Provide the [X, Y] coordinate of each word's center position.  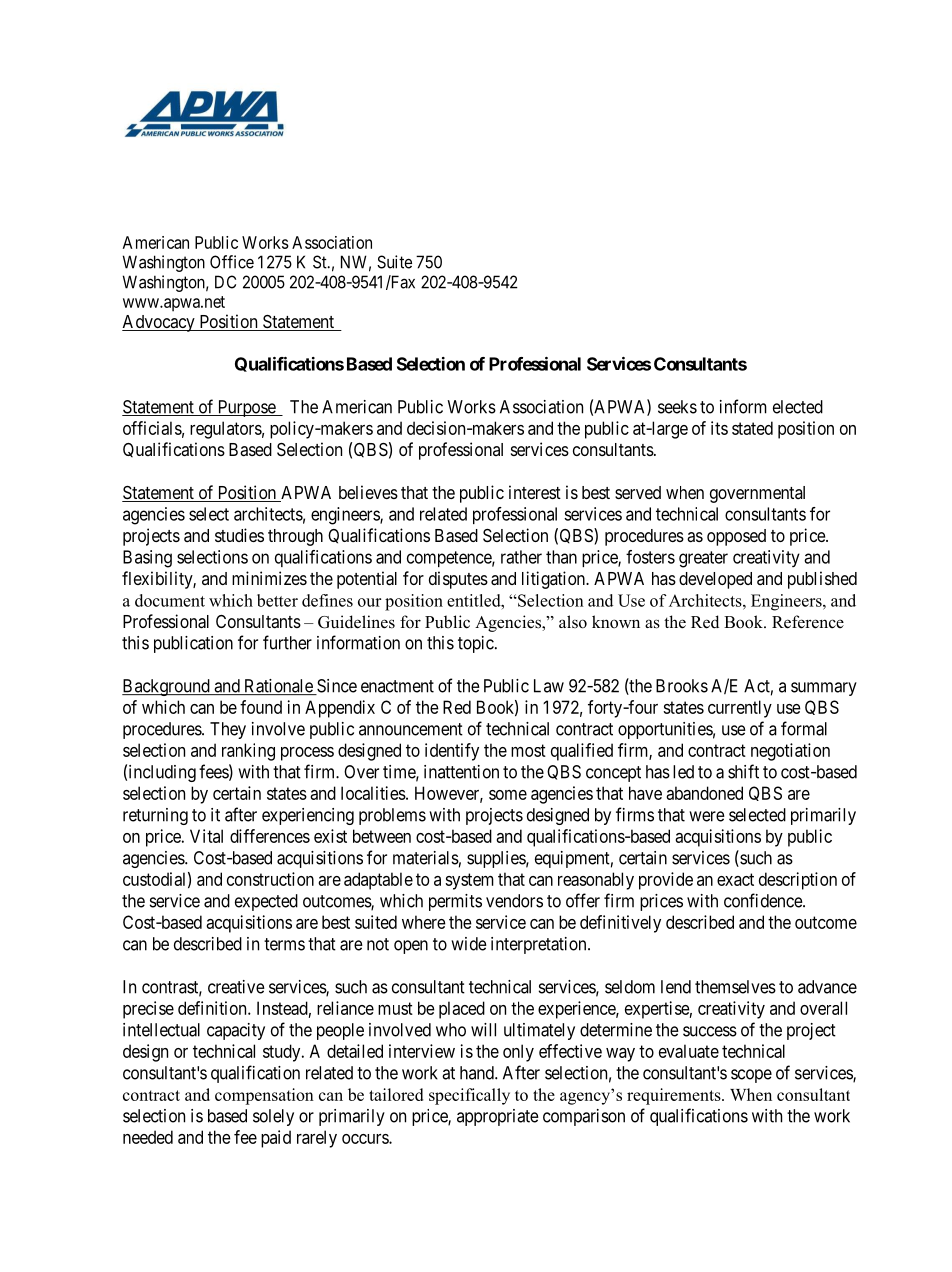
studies [239, 535]
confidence [764, 900]
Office [232, 262]
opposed [736, 537]
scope [751, 1076]
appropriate [498, 1117]
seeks [677, 407]
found [261, 707]
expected [266, 902]
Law [549, 686]
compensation [264, 1096]
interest [535, 492]
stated [752, 428]
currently [740, 709]
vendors [514, 901]
